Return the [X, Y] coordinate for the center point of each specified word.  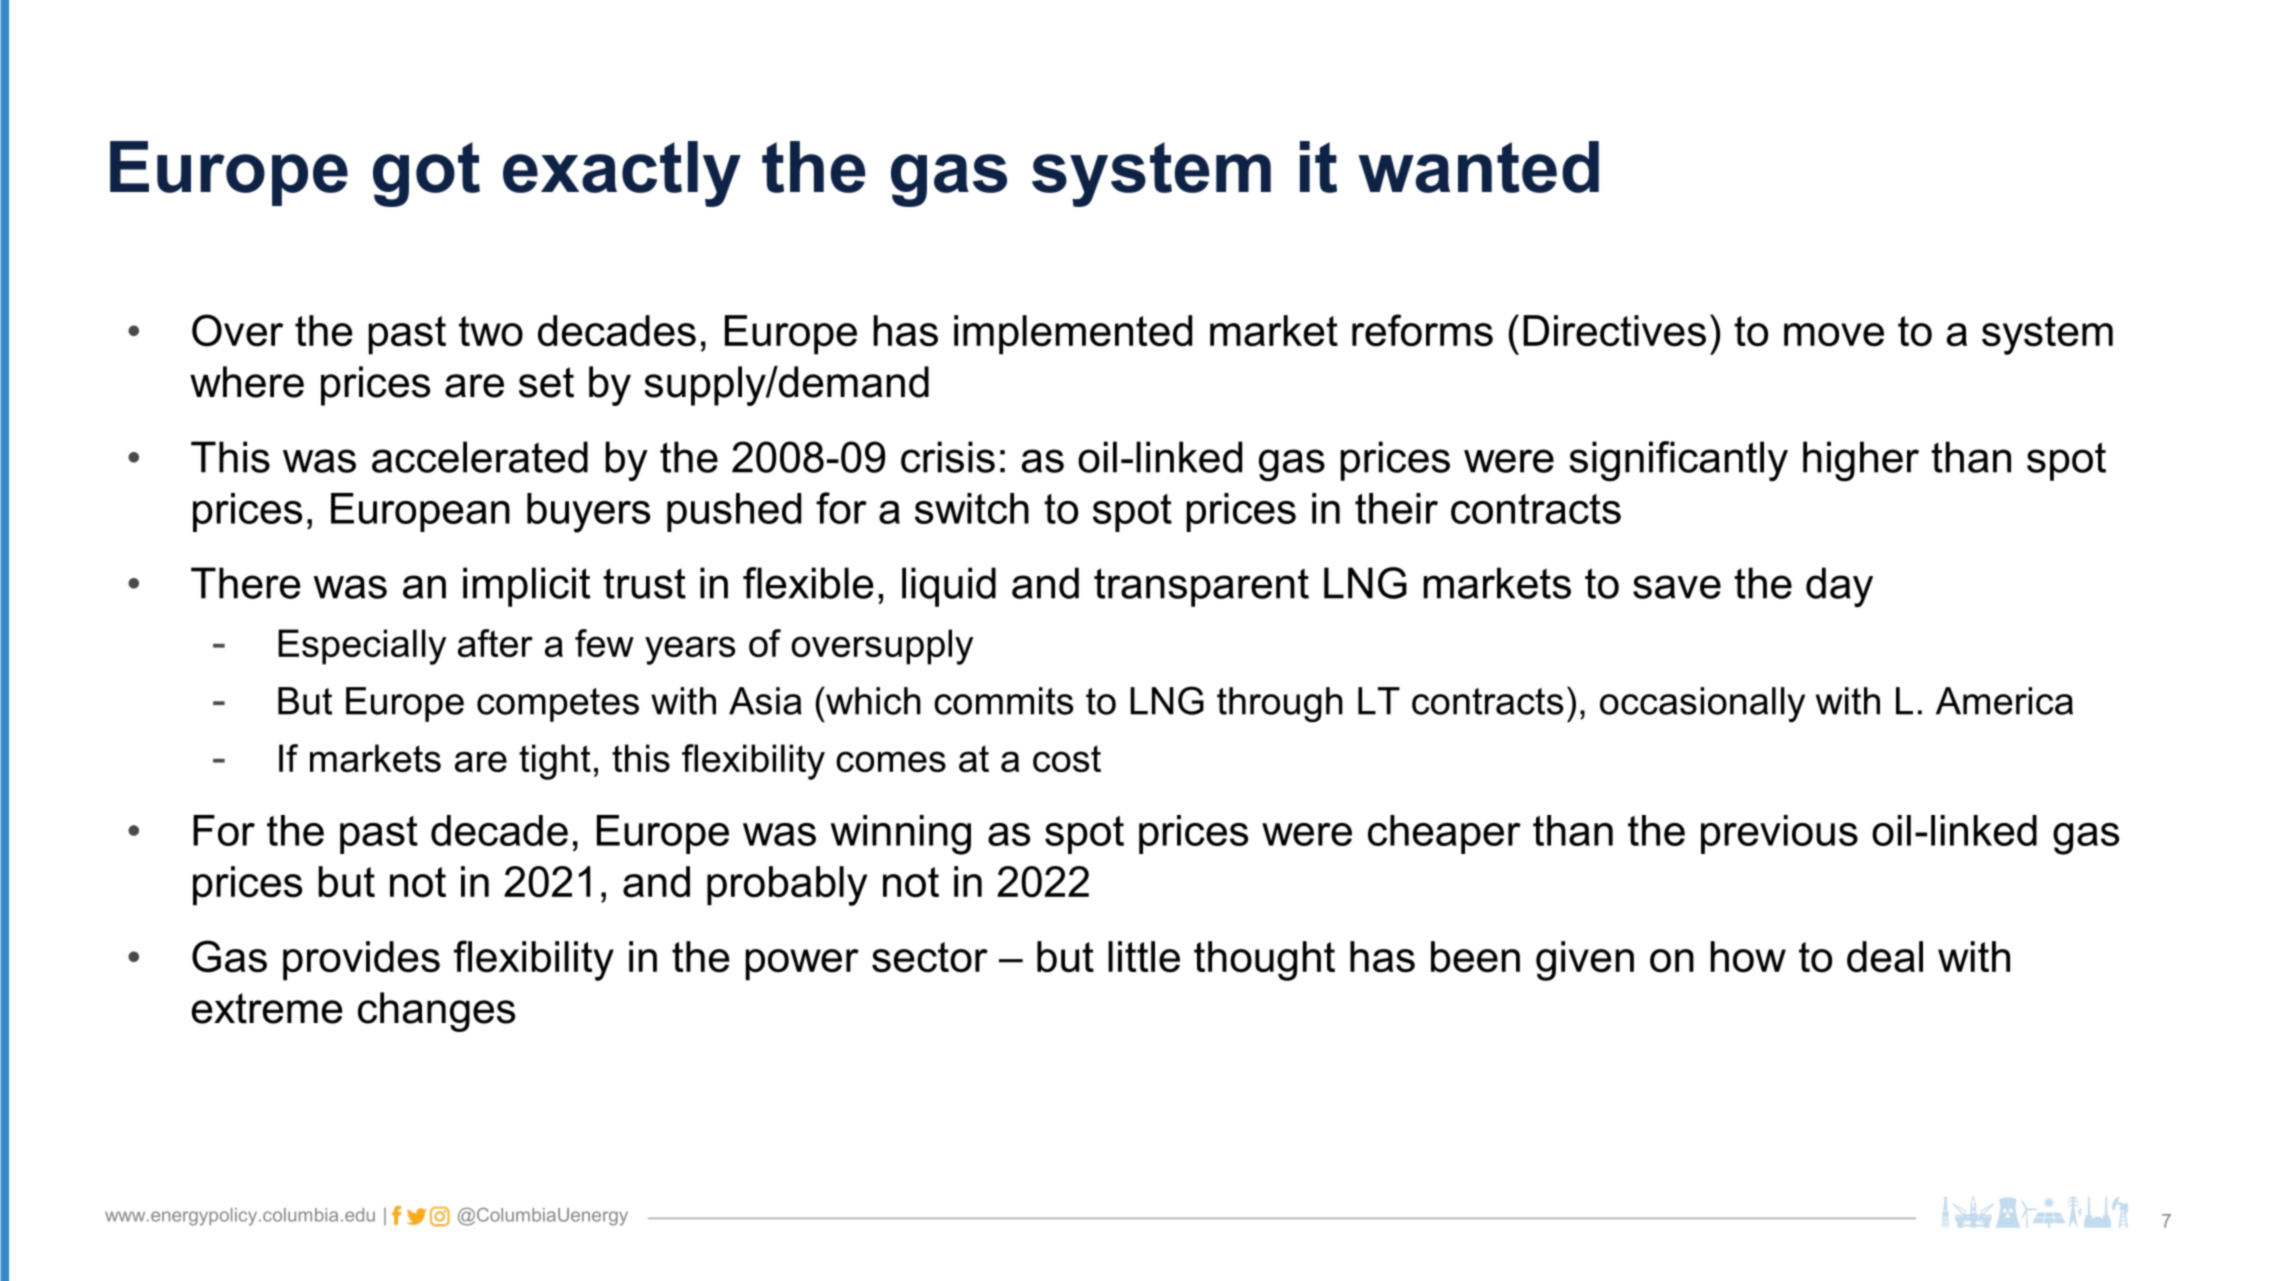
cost [1067, 758]
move [1834, 335]
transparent [1201, 587]
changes [436, 1012]
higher [1861, 461]
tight [555, 762]
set [546, 382]
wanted [1478, 167]
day [1839, 587]
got [426, 174]
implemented [1073, 335]
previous [1779, 834]
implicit [526, 587]
